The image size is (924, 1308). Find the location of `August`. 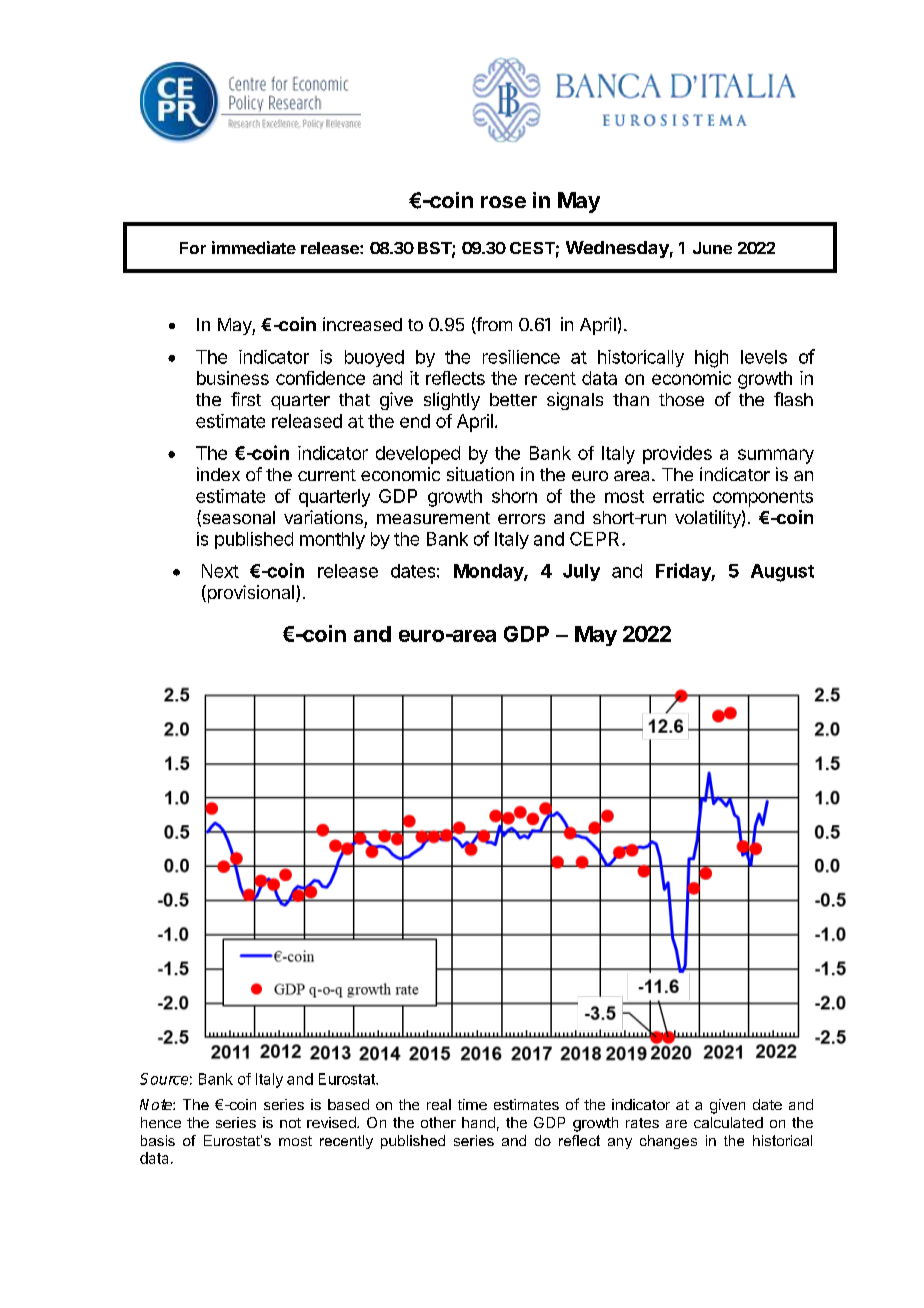

August is located at coordinates (782, 573).
